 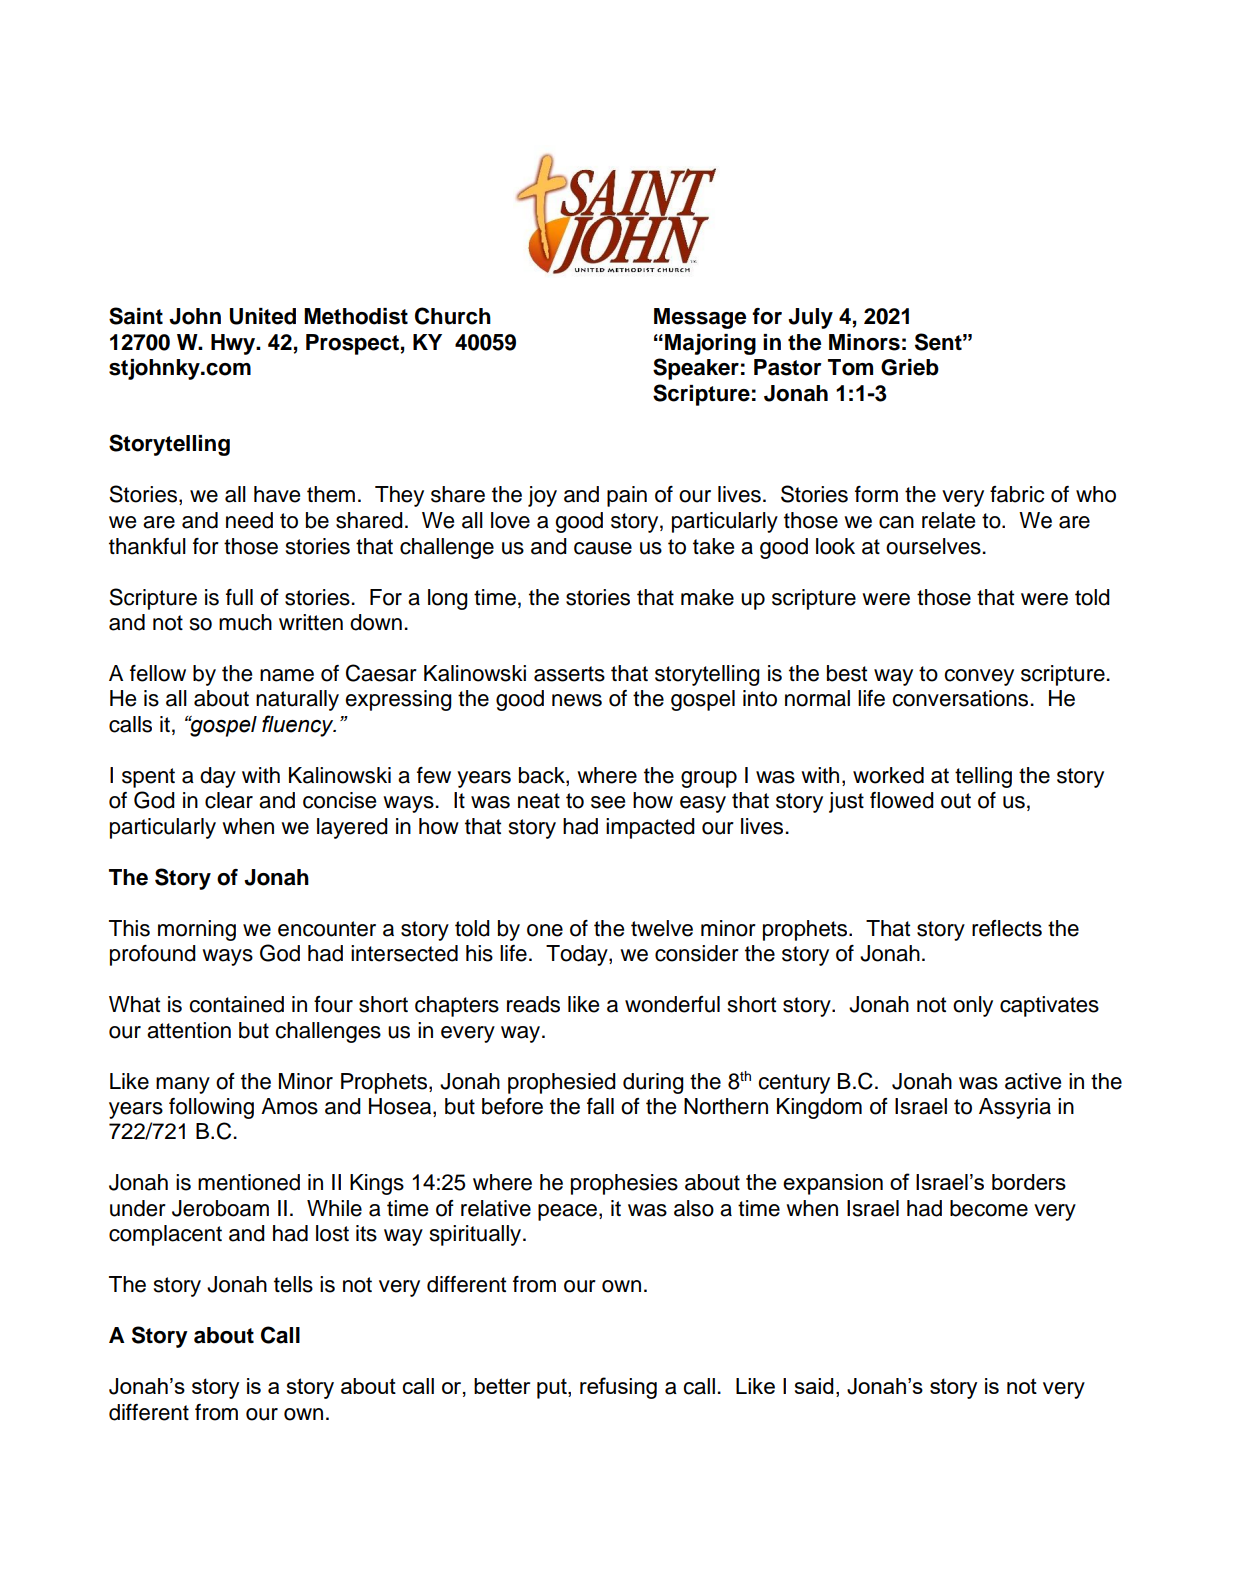 What do you see at coordinates (293, 1284) in the image?
I see `tells` at bounding box center [293, 1284].
